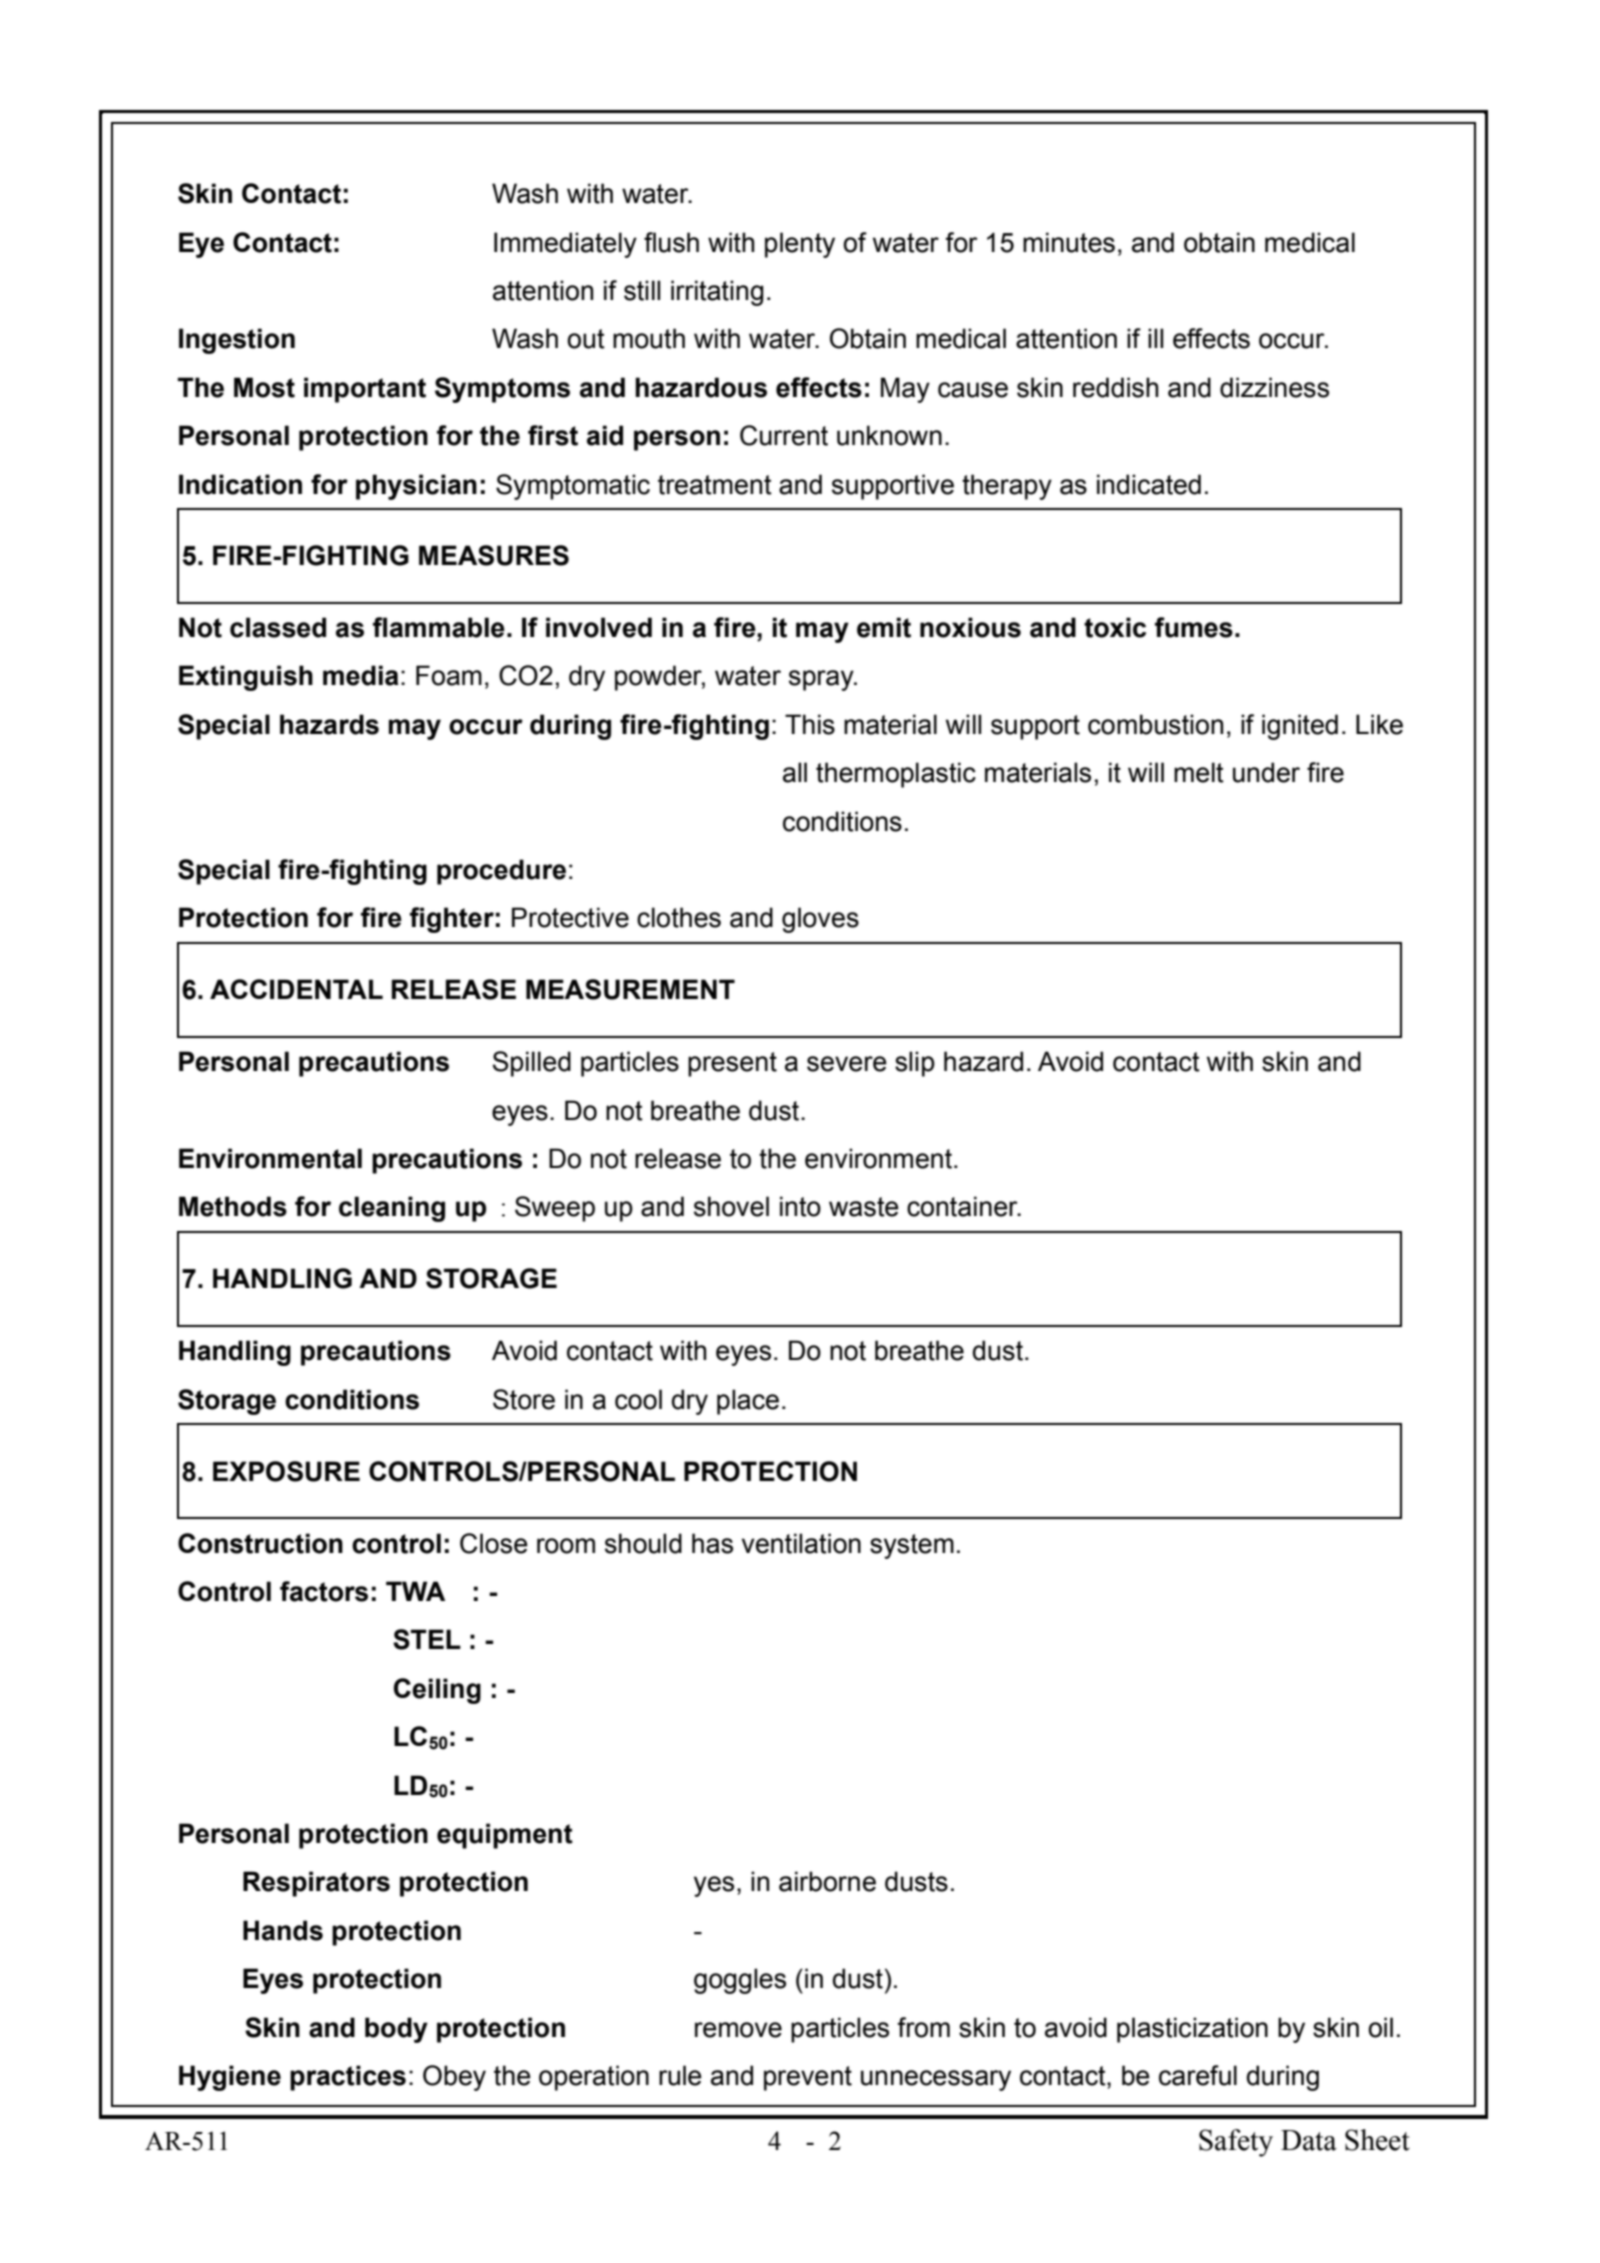 The width and height of the page is (1600, 2263). I want to click on dizziness, so click(1274, 387).
